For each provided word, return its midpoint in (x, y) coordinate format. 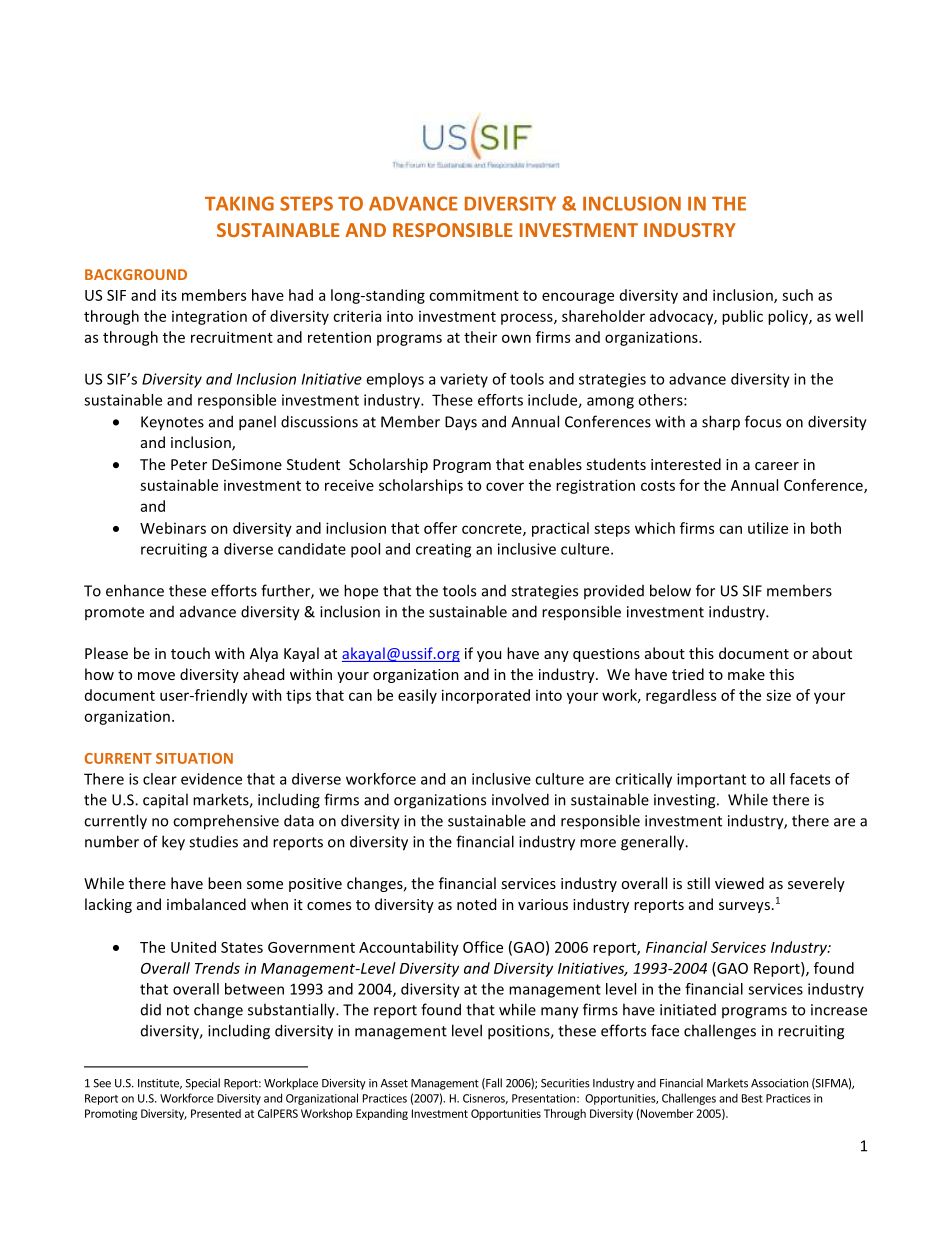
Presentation (543, 1098)
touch (190, 653)
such (797, 295)
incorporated (486, 696)
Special (202, 1084)
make (746, 674)
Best (752, 1098)
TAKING (239, 203)
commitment (474, 295)
